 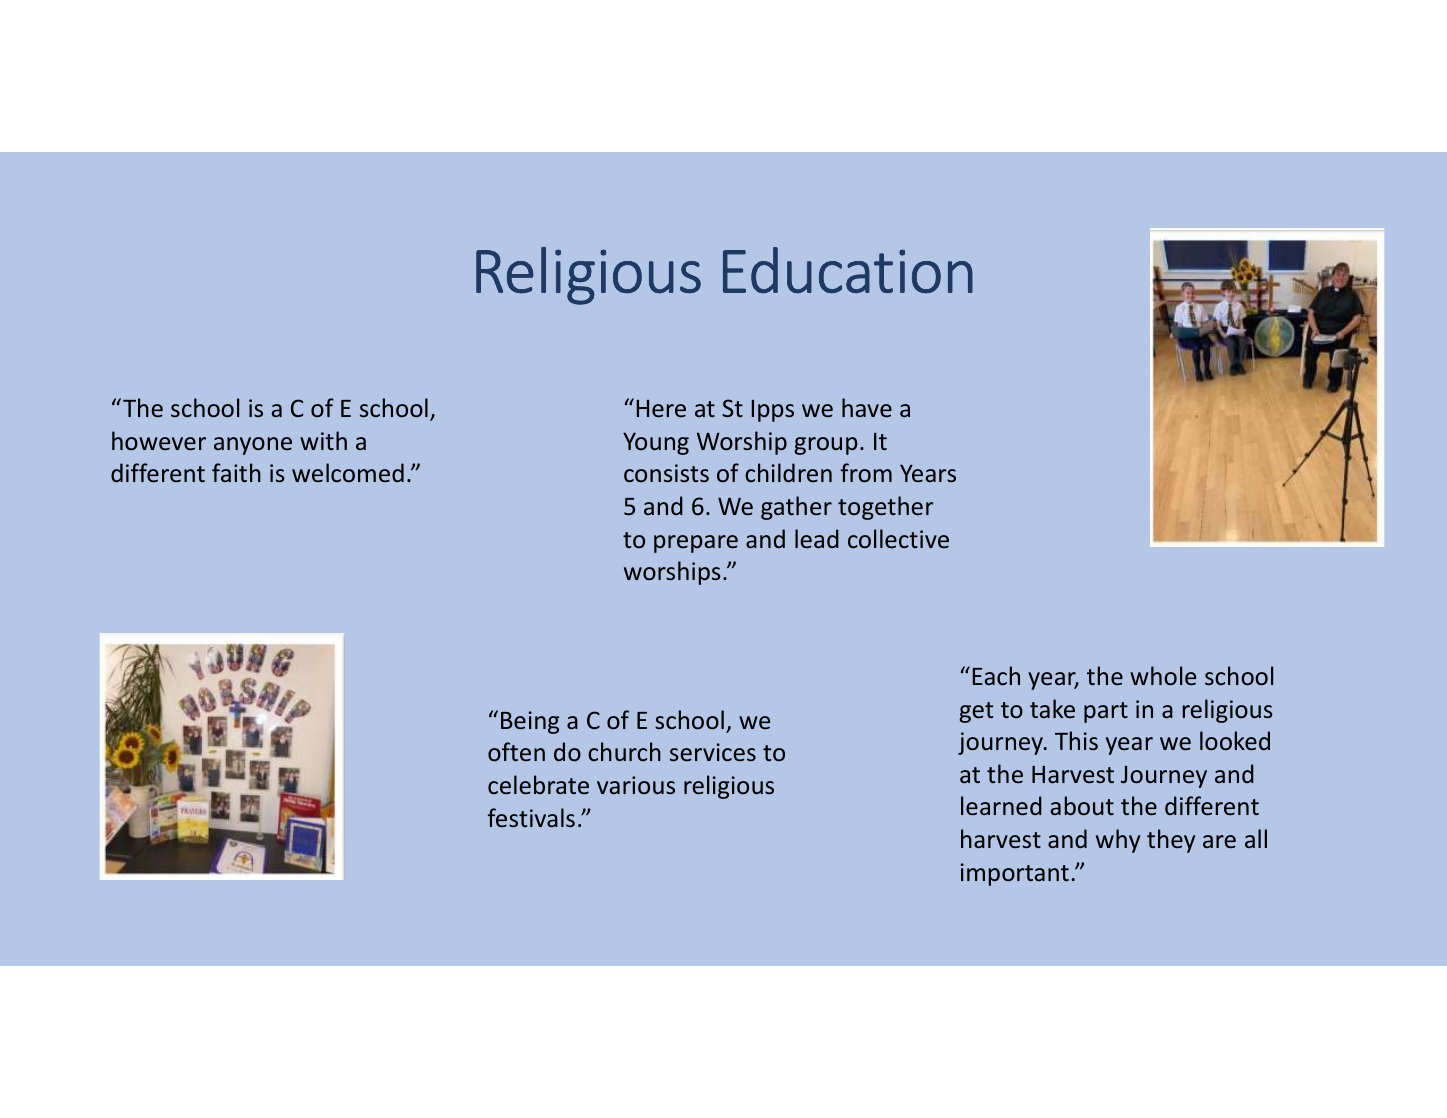 What do you see at coordinates (1118, 841) in the screenshot?
I see `why` at bounding box center [1118, 841].
